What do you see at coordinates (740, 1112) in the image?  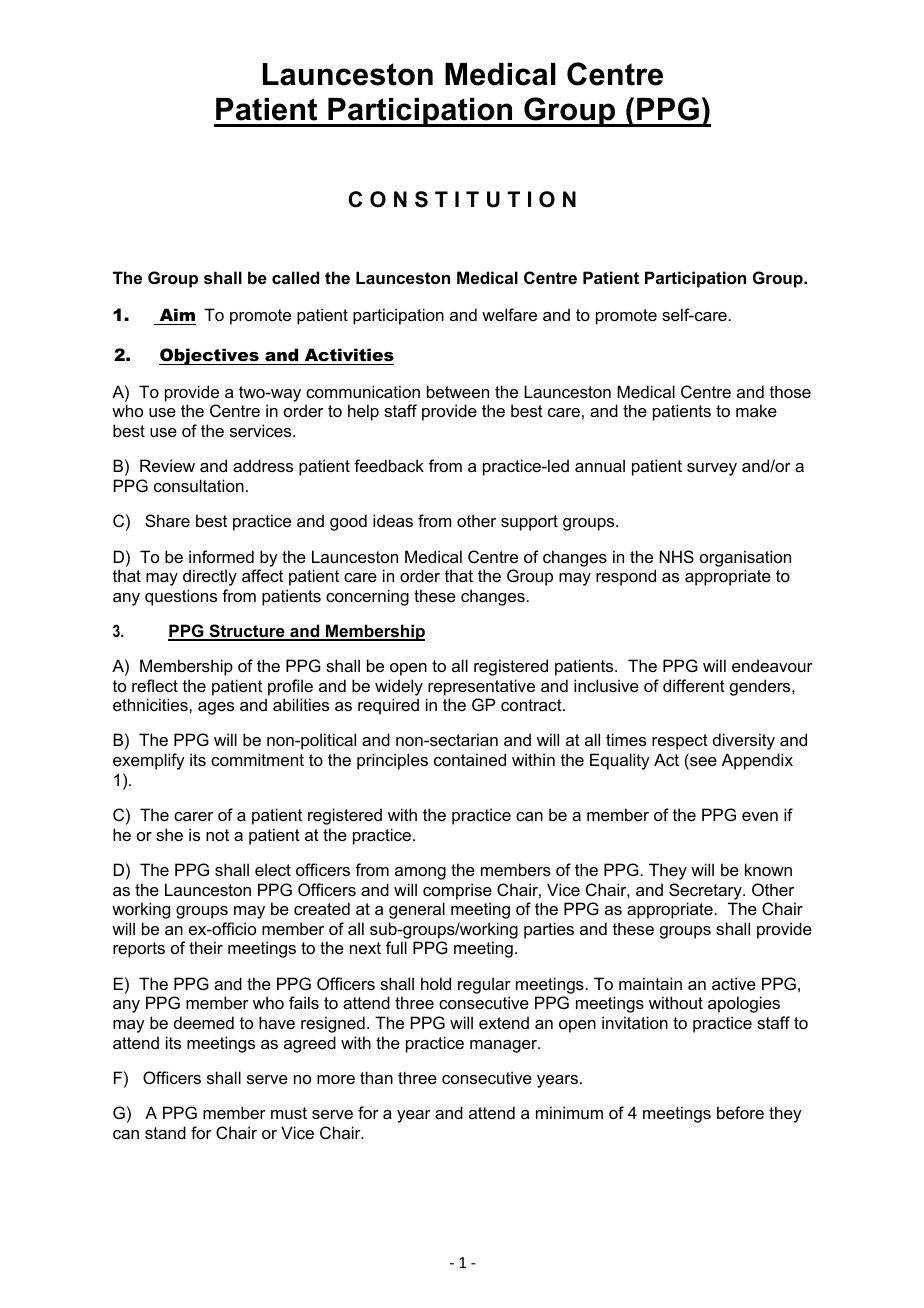 I see `before` at bounding box center [740, 1112].
